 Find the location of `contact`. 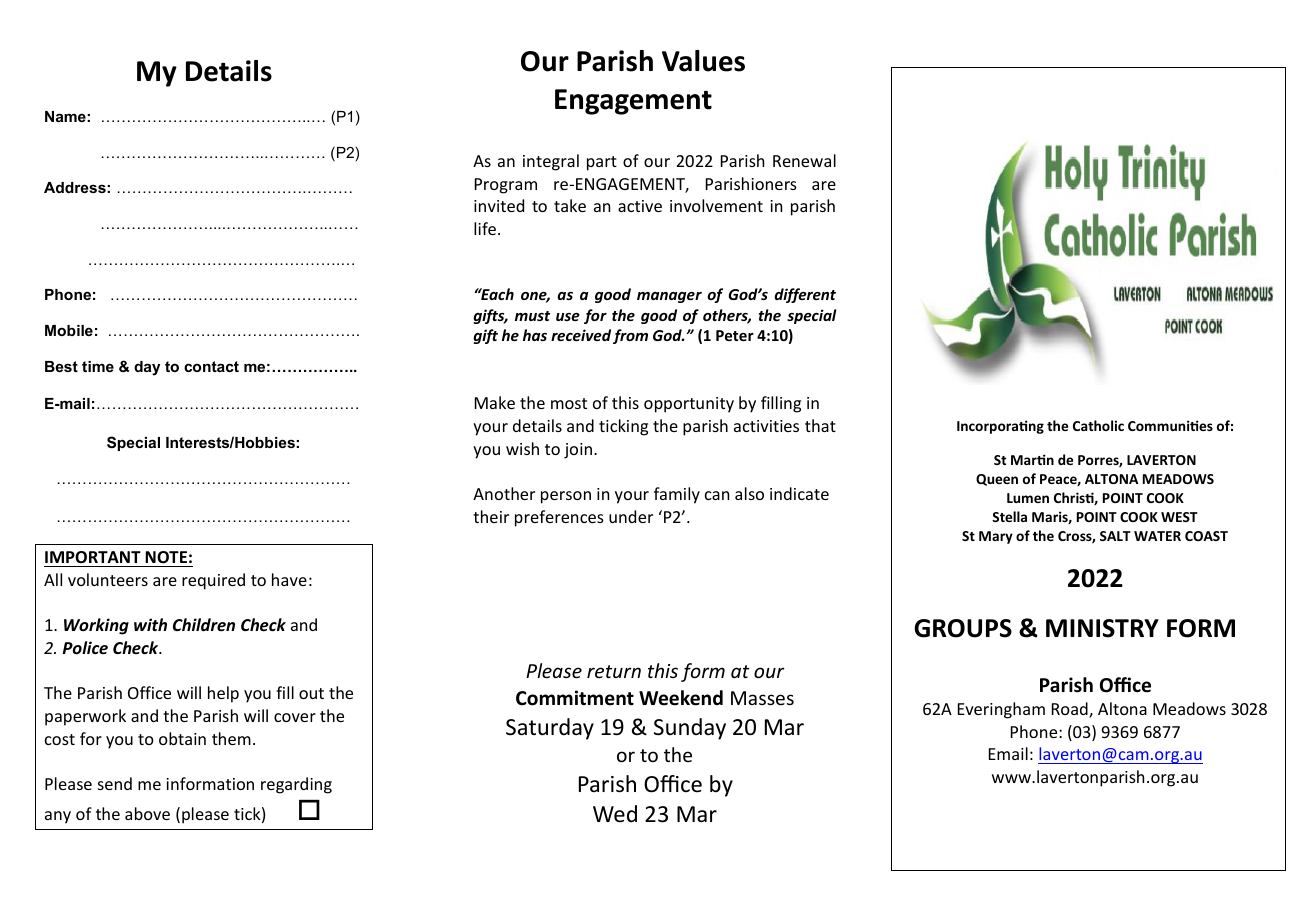

contact is located at coordinates (211, 366).
